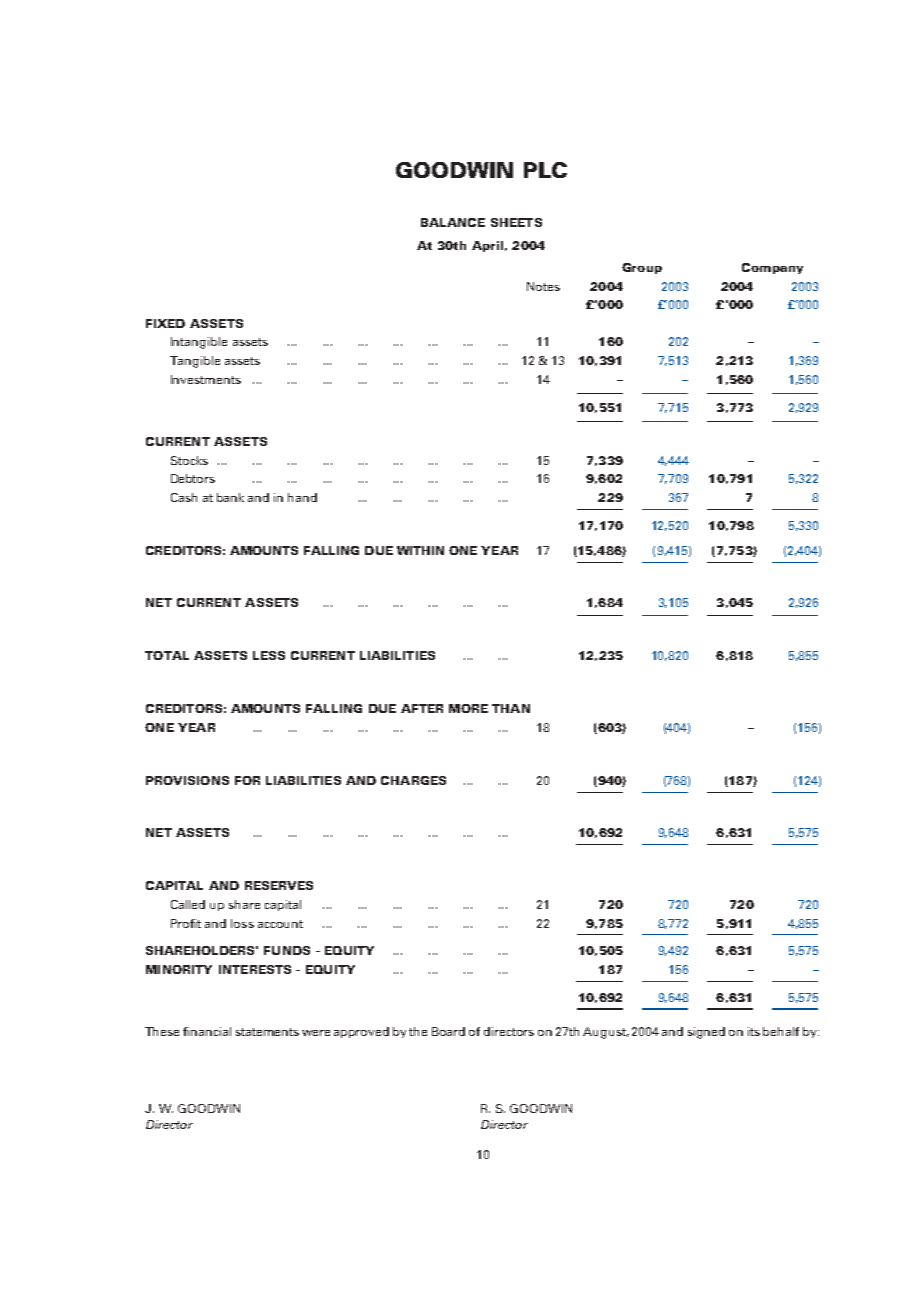  What do you see at coordinates (468, 708) in the screenshot?
I see `MORE` at bounding box center [468, 708].
